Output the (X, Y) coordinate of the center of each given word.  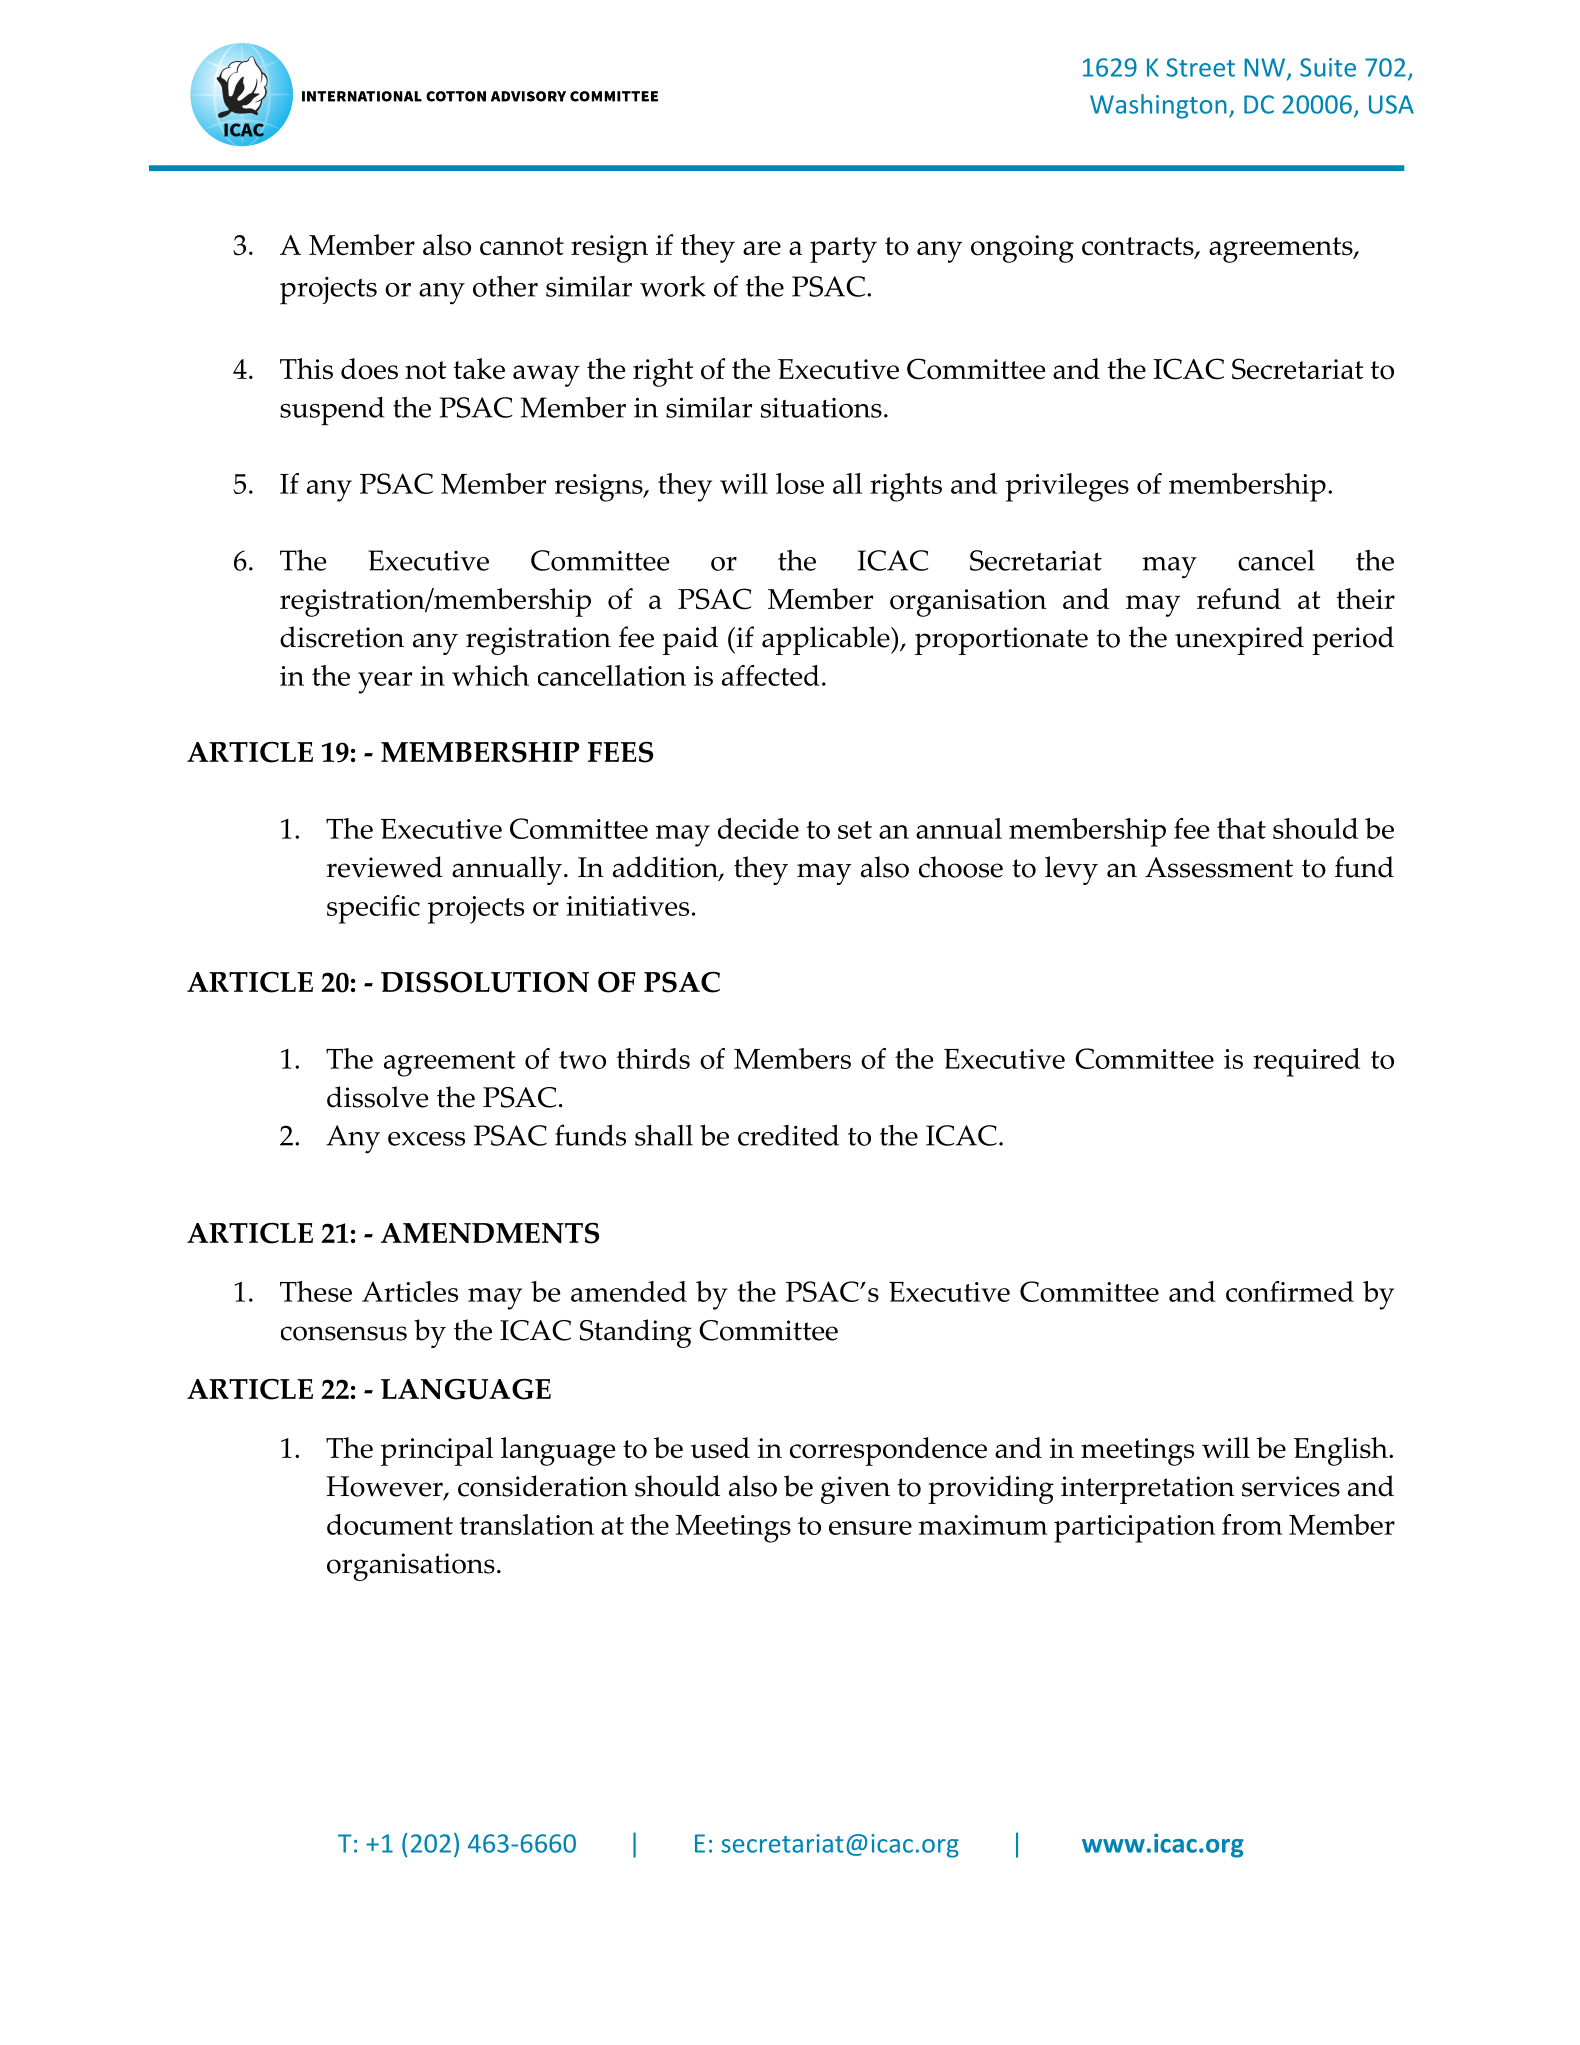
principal (437, 1451)
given (855, 1490)
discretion (342, 637)
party (843, 250)
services (1291, 1486)
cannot (522, 246)
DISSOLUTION (485, 982)
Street (1200, 67)
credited (788, 1135)
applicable (827, 640)
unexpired (1239, 640)
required (1306, 1062)
